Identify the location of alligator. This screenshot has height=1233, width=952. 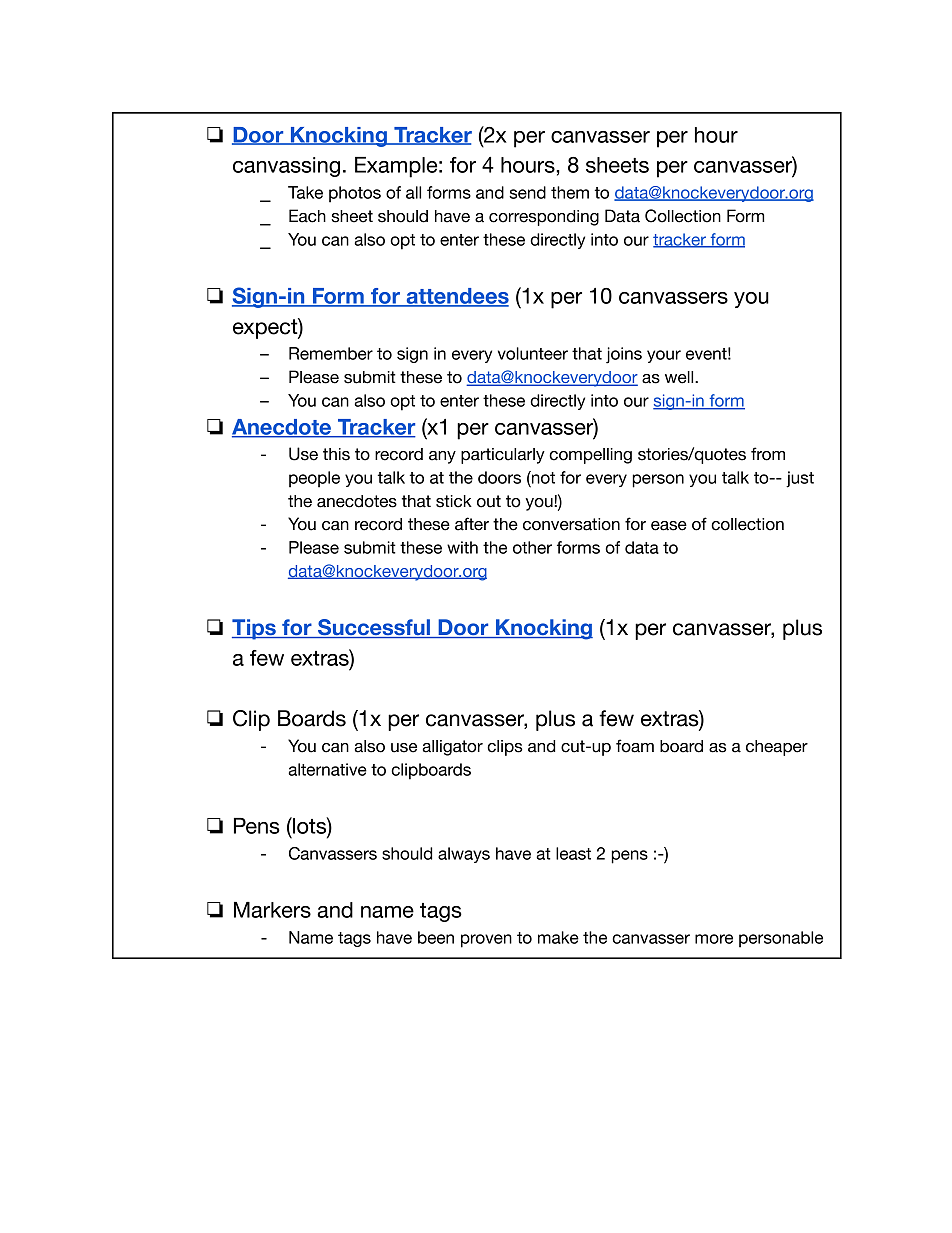
(452, 748).
